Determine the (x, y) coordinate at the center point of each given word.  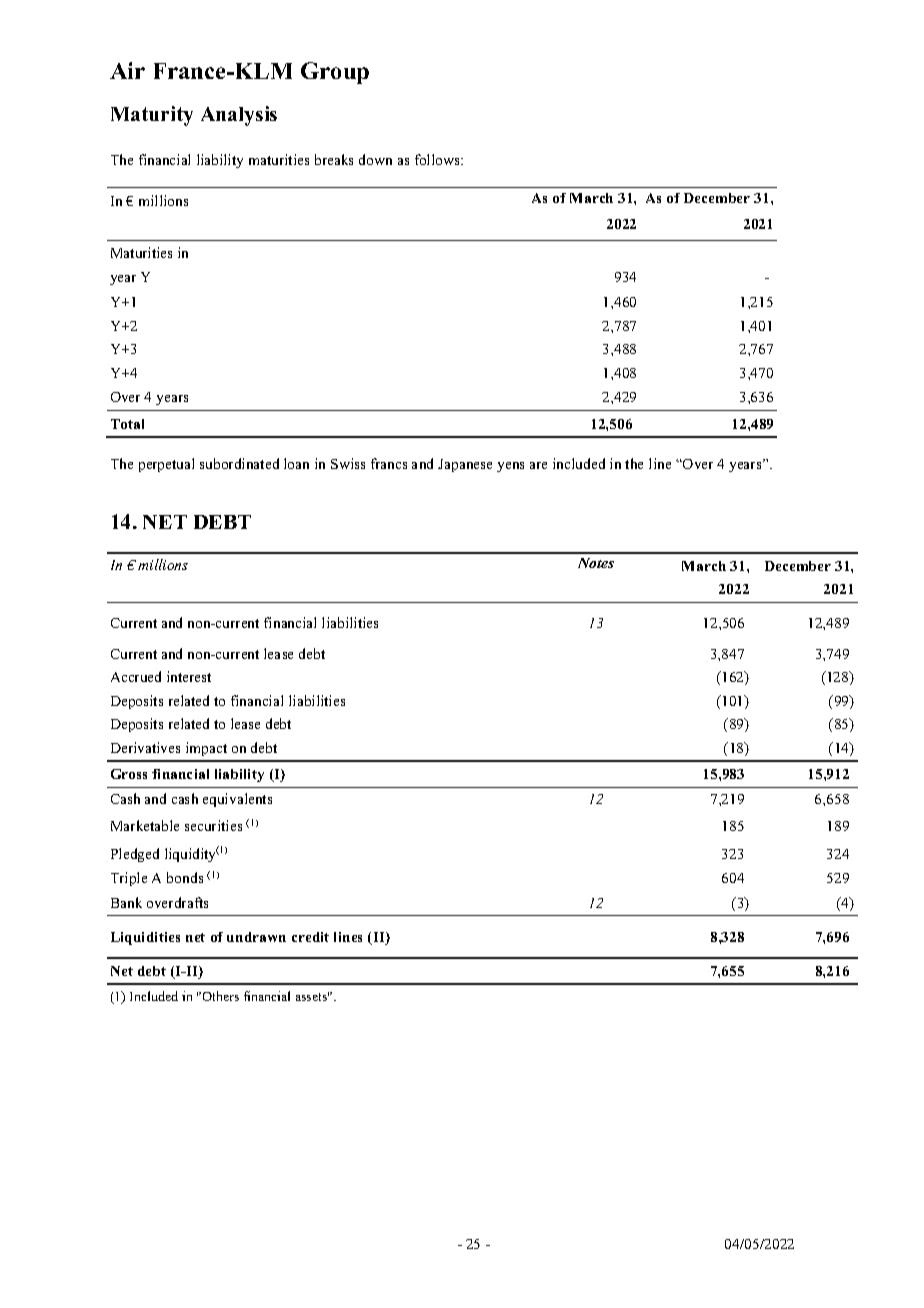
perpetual (166, 465)
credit (310, 937)
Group (335, 73)
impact (206, 749)
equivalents (237, 800)
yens (510, 467)
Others (219, 996)
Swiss (348, 463)
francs (389, 463)
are (538, 465)
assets (312, 996)
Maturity (152, 116)
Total (127, 424)
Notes (596, 563)
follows (438, 159)
